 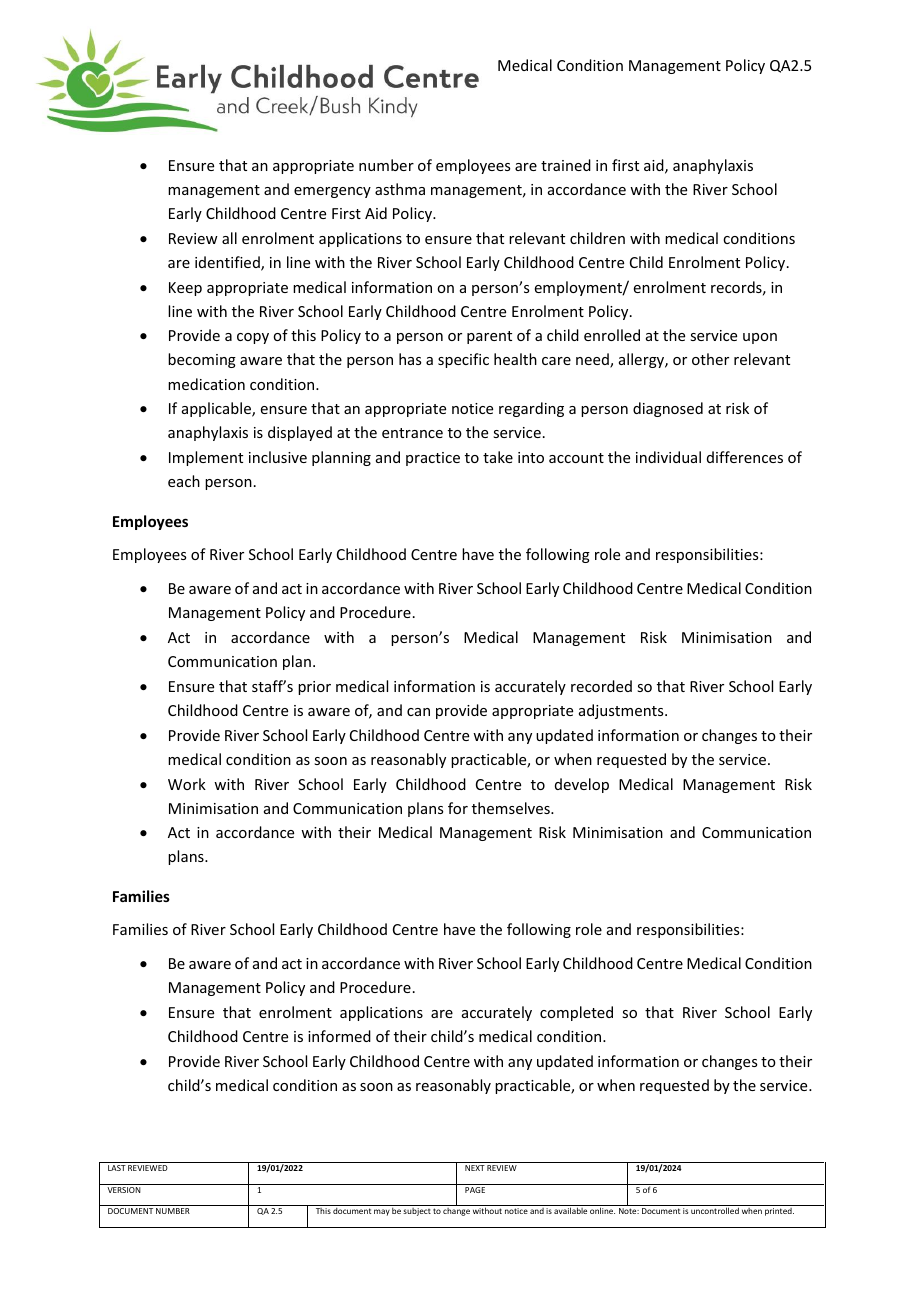 What do you see at coordinates (433, 459) in the screenshot?
I see `practice` at bounding box center [433, 459].
